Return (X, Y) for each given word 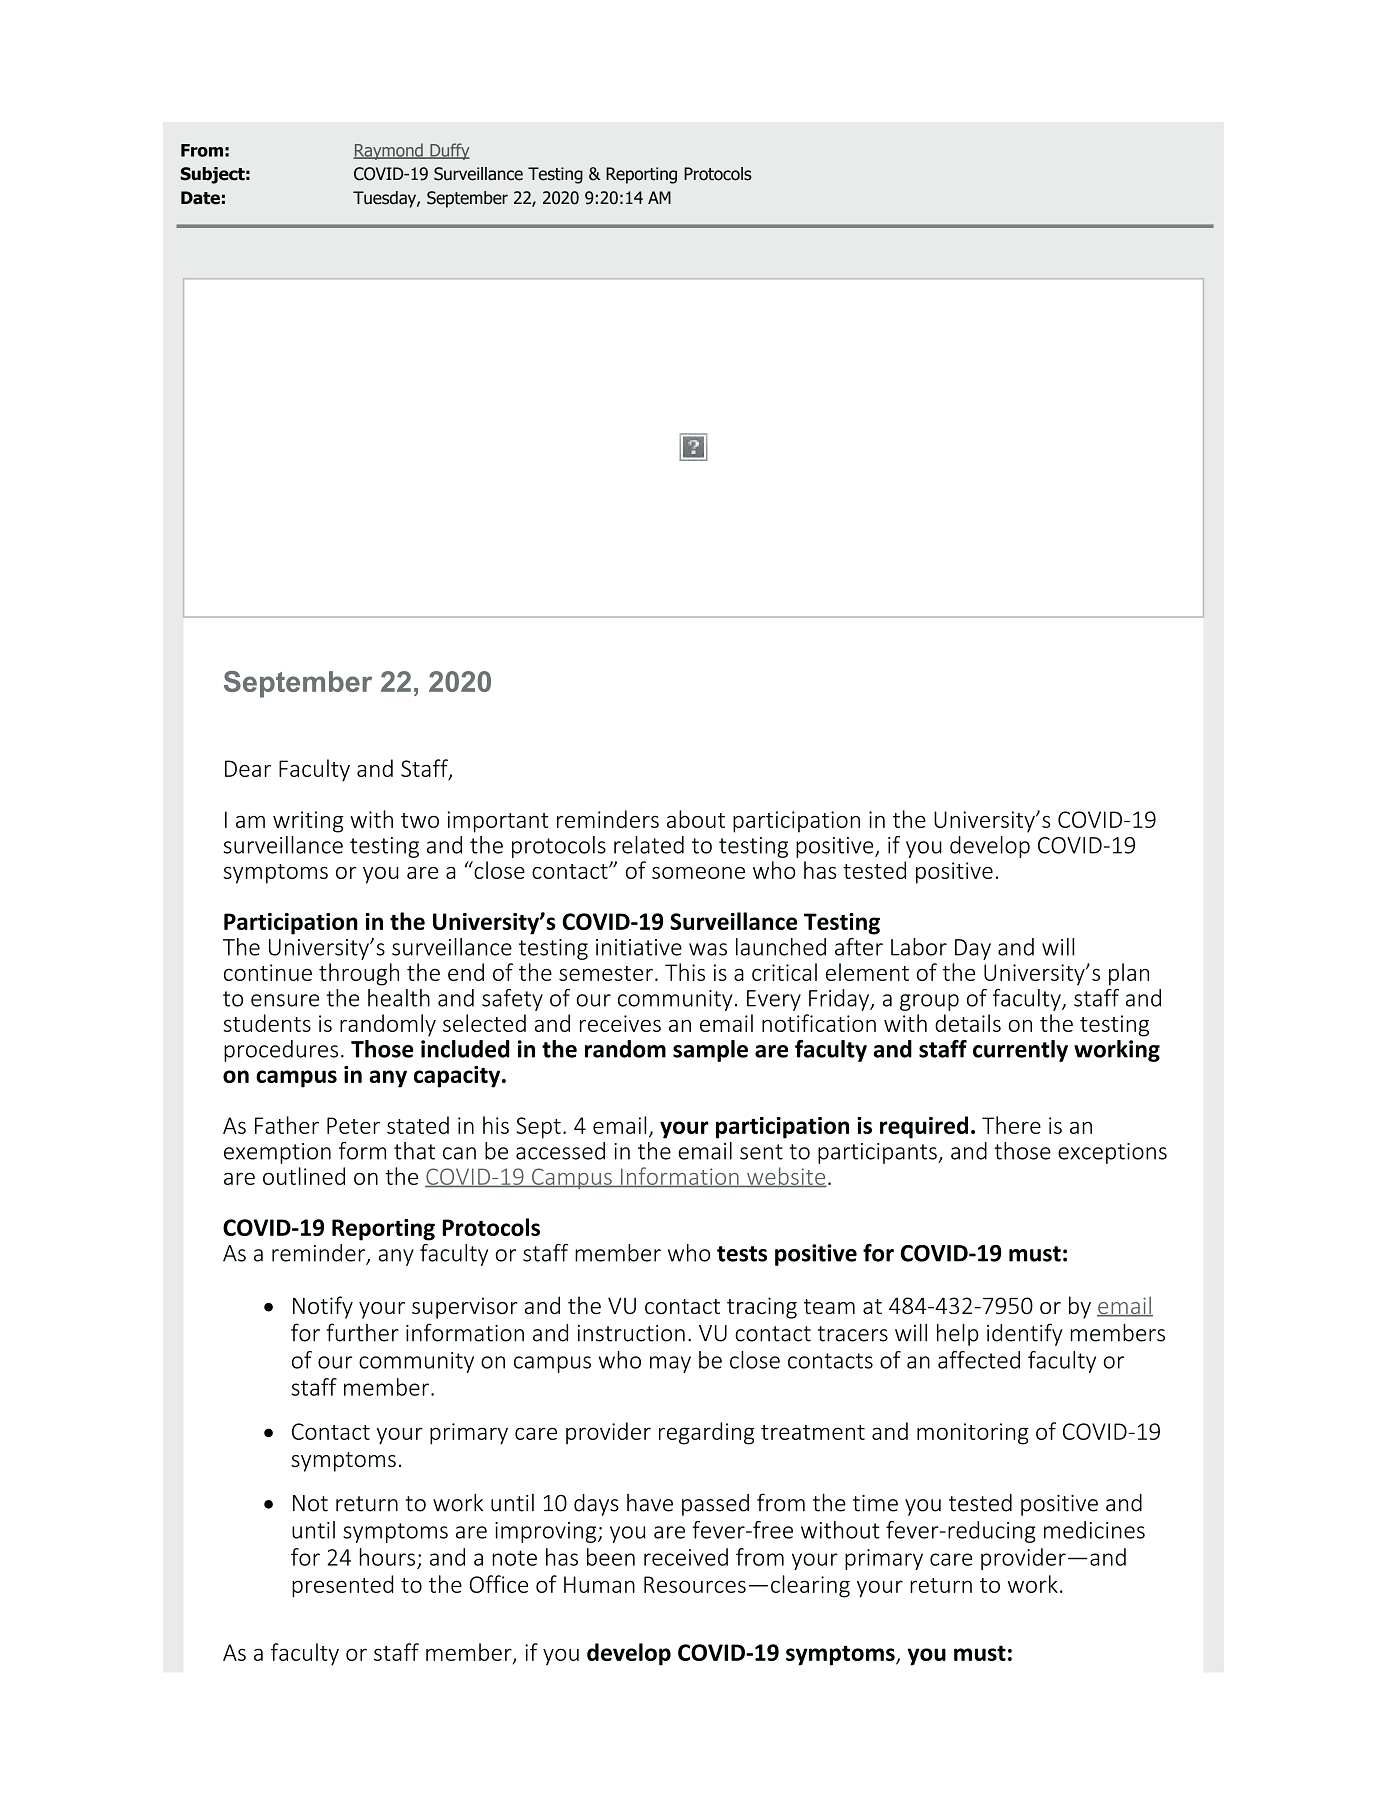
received (686, 1557)
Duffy (449, 151)
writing (308, 822)
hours (387, 1557)
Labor (919, 947)
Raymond (389, 151)
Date (200, 198)
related (649, 845)
